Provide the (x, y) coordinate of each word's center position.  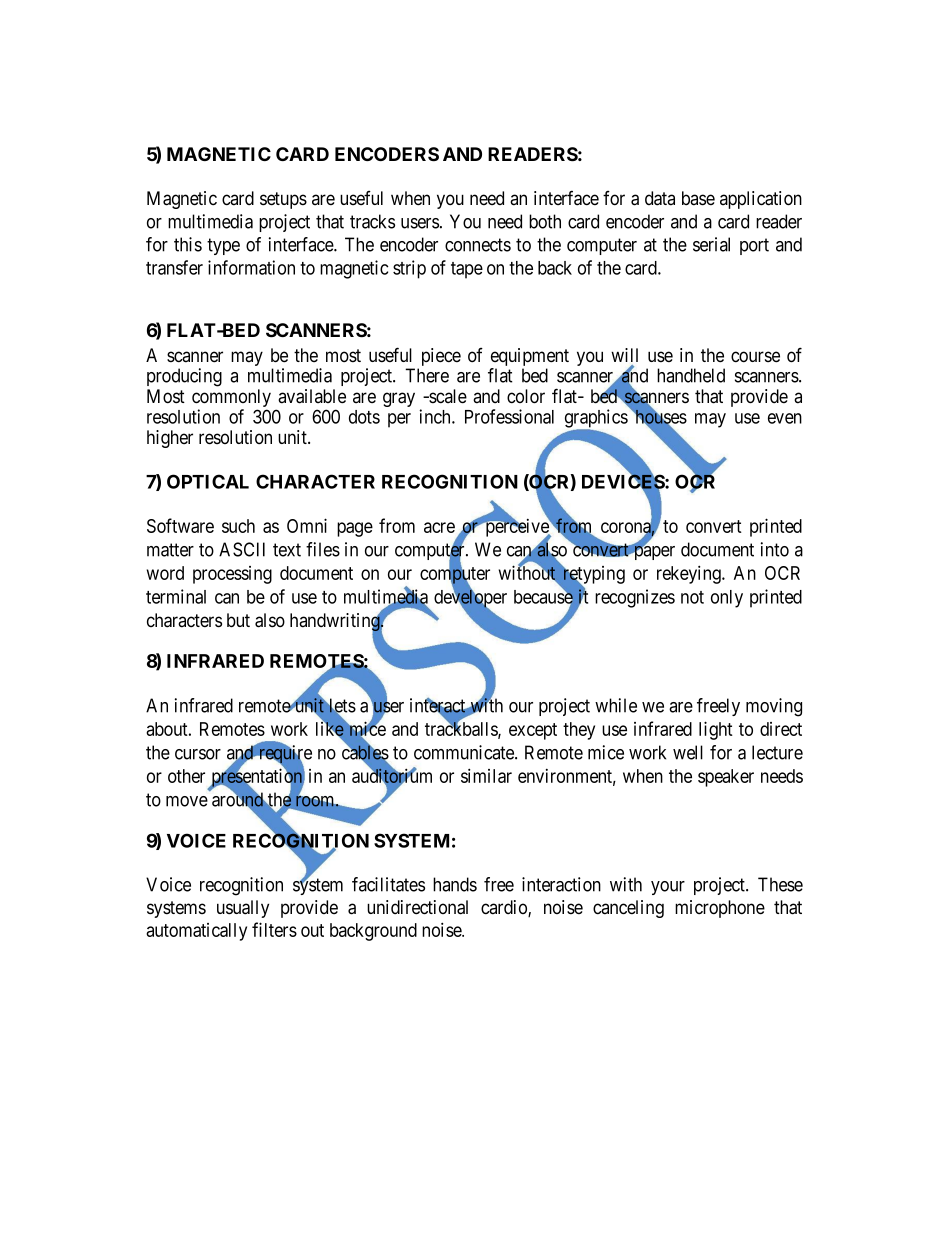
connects (478, 245)
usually (243, 909)
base (698, 198)
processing (232, 575)
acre (439, 527)
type (223, 246)
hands (455, 884)
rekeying (690, 574)
